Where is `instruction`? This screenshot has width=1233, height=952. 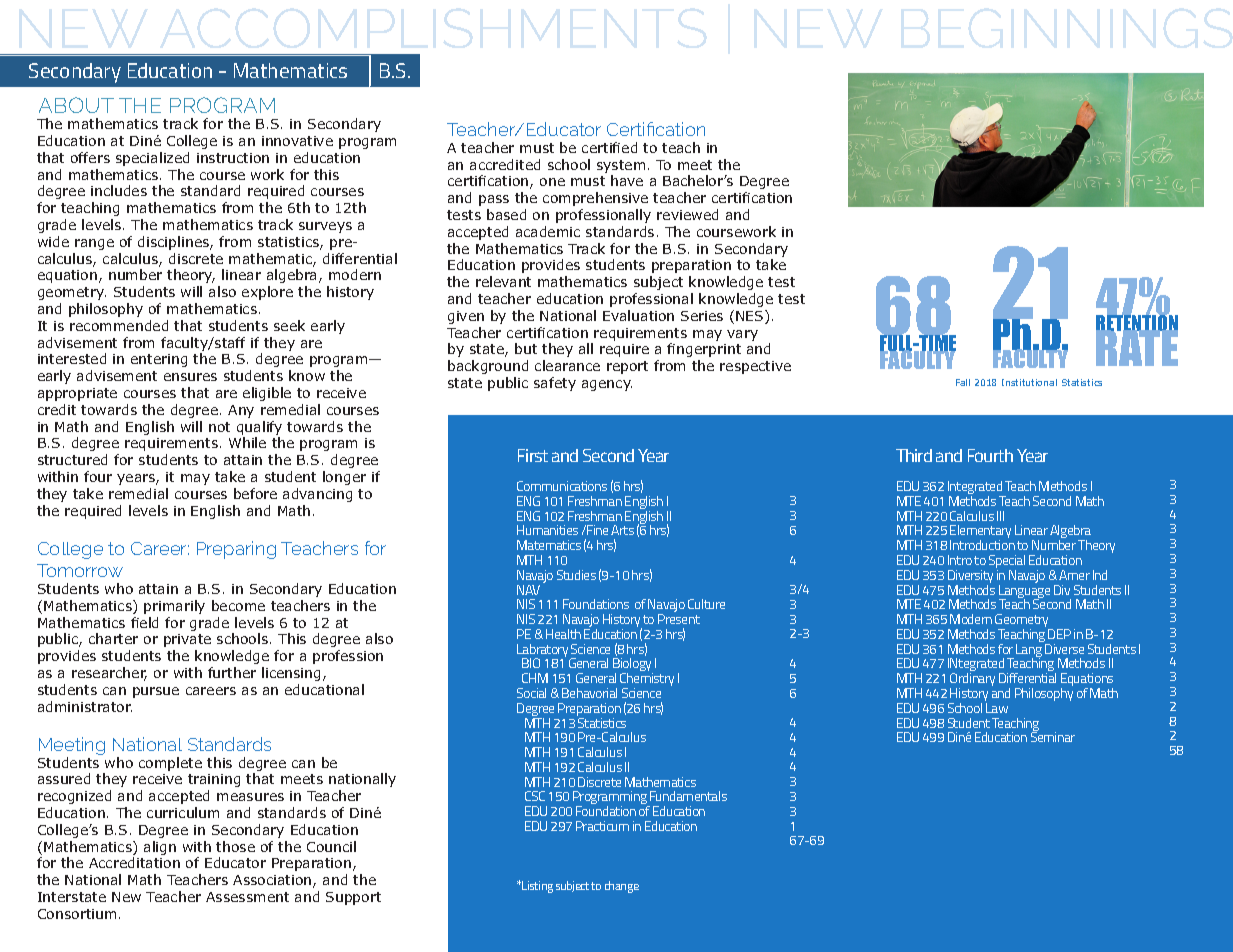 instruction is located at coordinates (233, 158).
